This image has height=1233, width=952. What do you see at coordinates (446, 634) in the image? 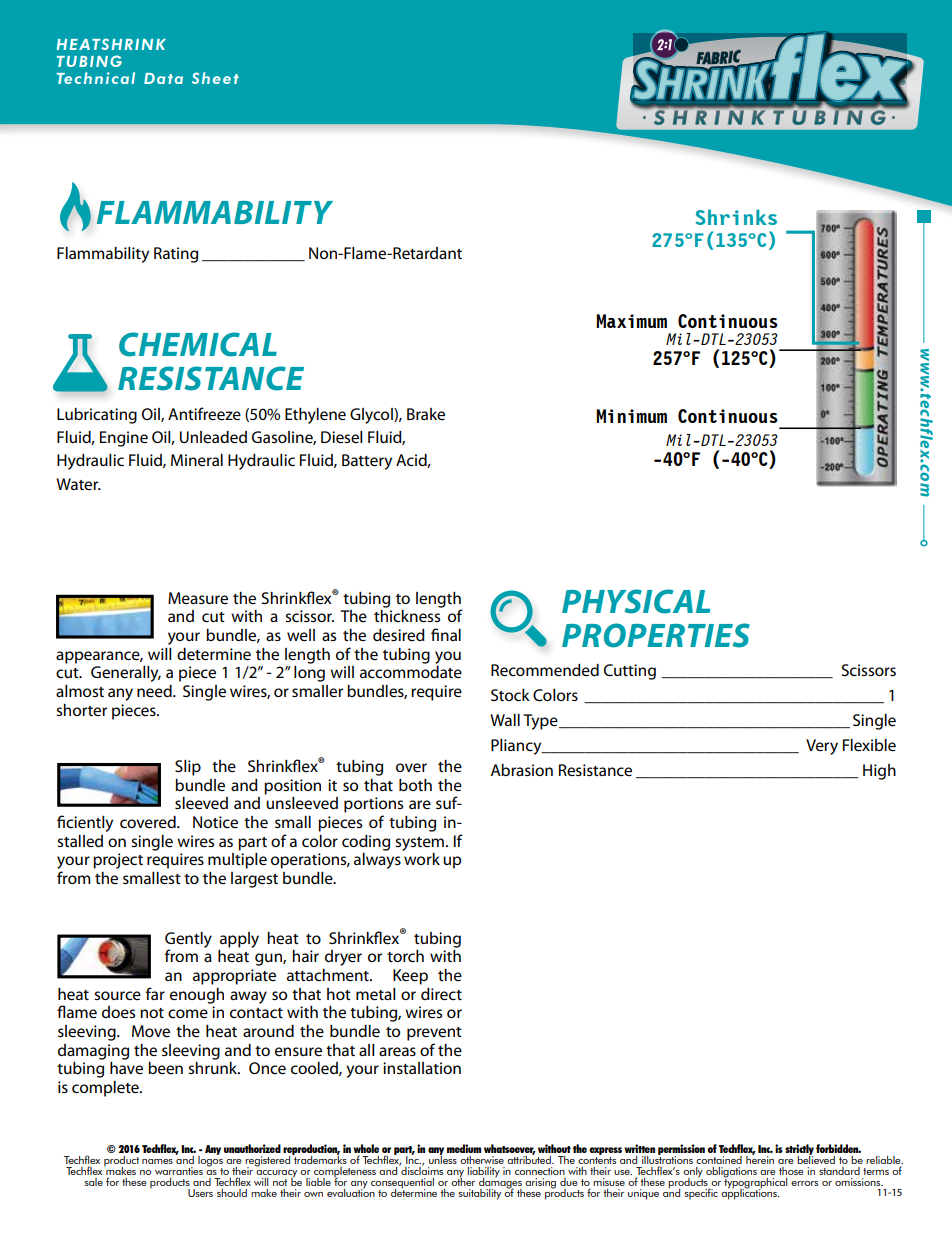
I see `final` at bounding box center [446, 634].
